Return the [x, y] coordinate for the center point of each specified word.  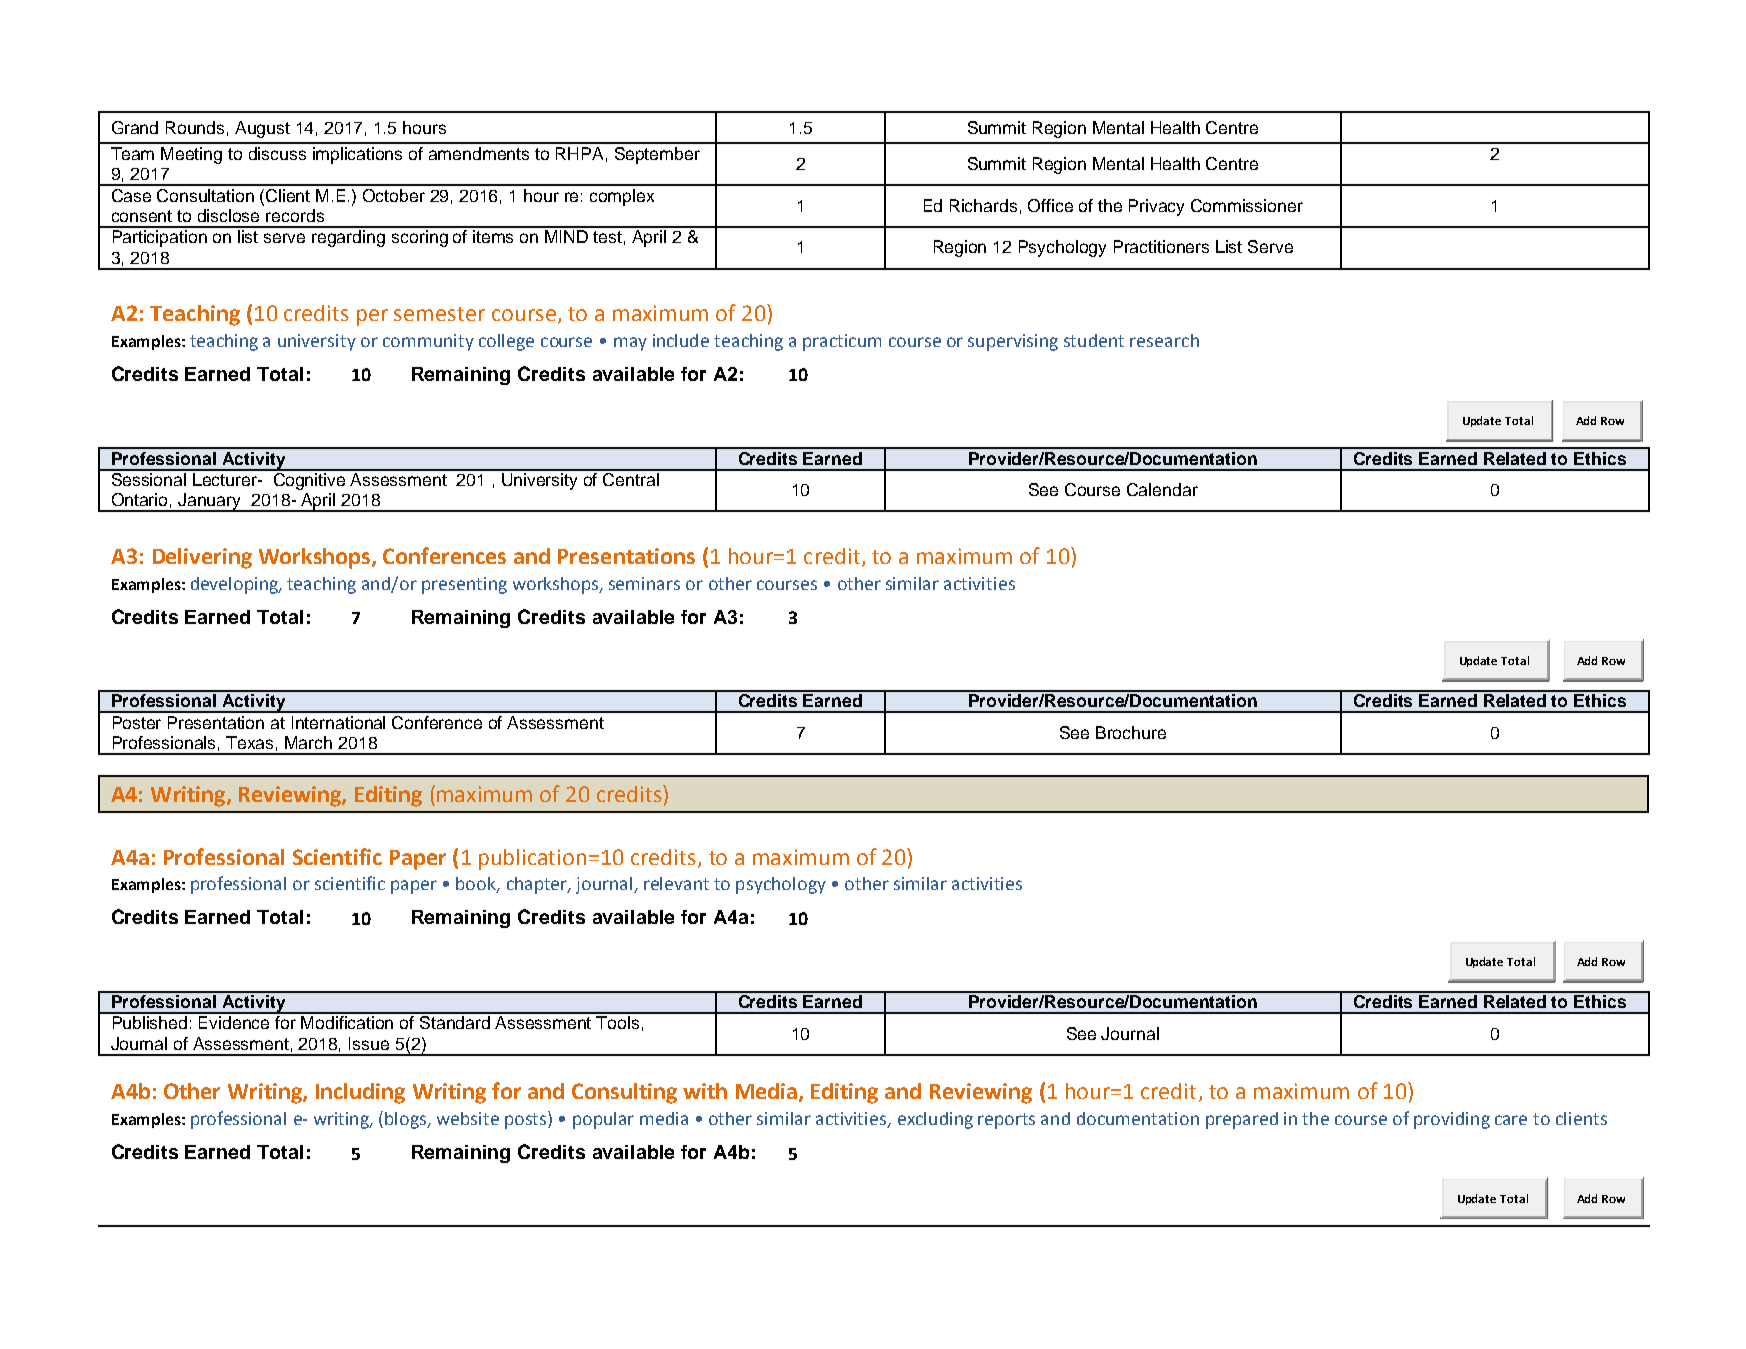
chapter [538, 885]
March [308, 742]
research [1164, 340]
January [210, 502]
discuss [277, 153]
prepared [1242, 1120]
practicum [842, 342]
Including [360, 1093]
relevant [676, 883]
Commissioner [1247, 205]
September [657, 155]
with [705, 1091]
